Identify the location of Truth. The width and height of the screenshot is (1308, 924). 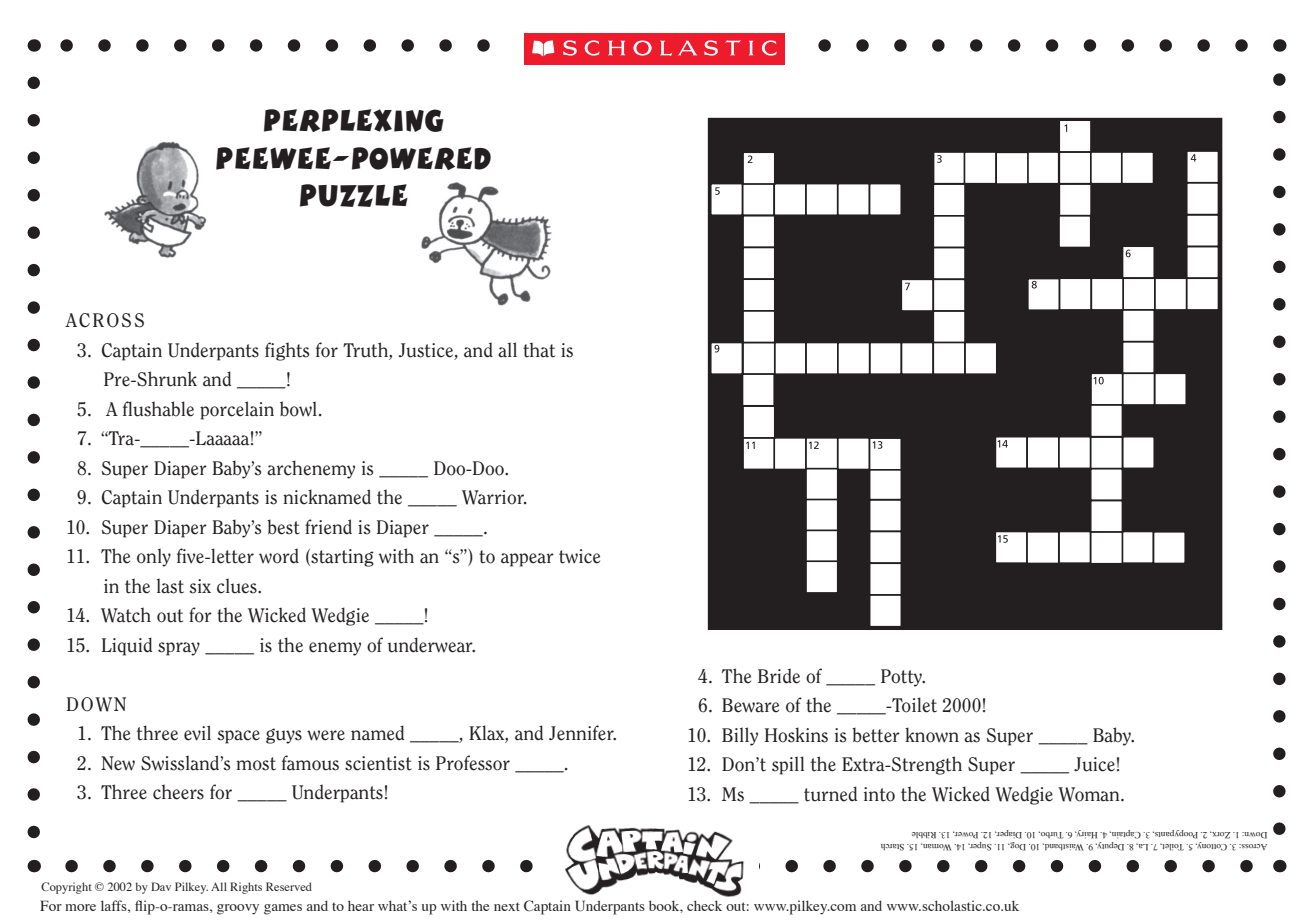
(366, 351).
